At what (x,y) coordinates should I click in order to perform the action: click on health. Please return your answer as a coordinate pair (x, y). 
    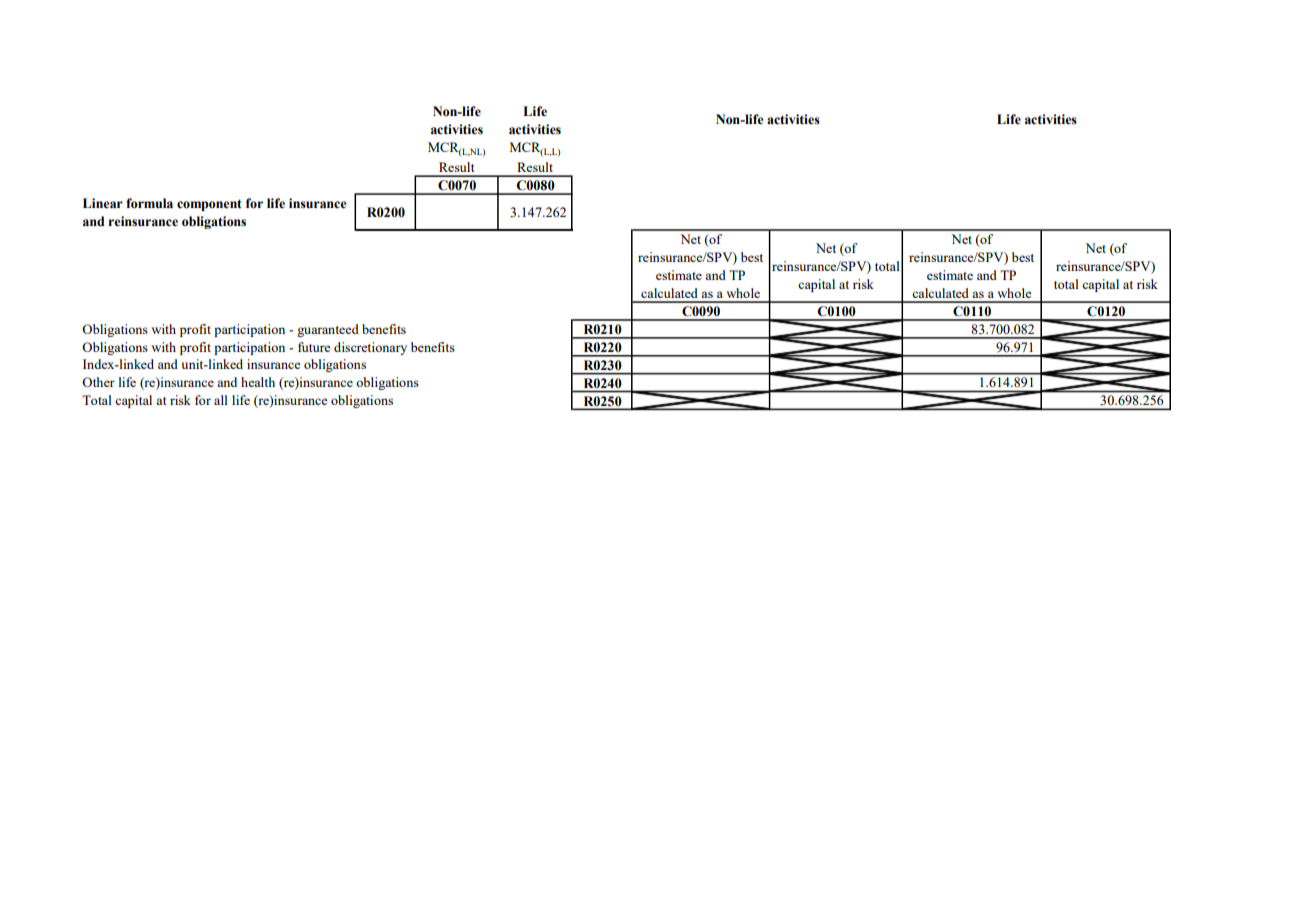
    Looking at the image, I should click on (258, 382).
